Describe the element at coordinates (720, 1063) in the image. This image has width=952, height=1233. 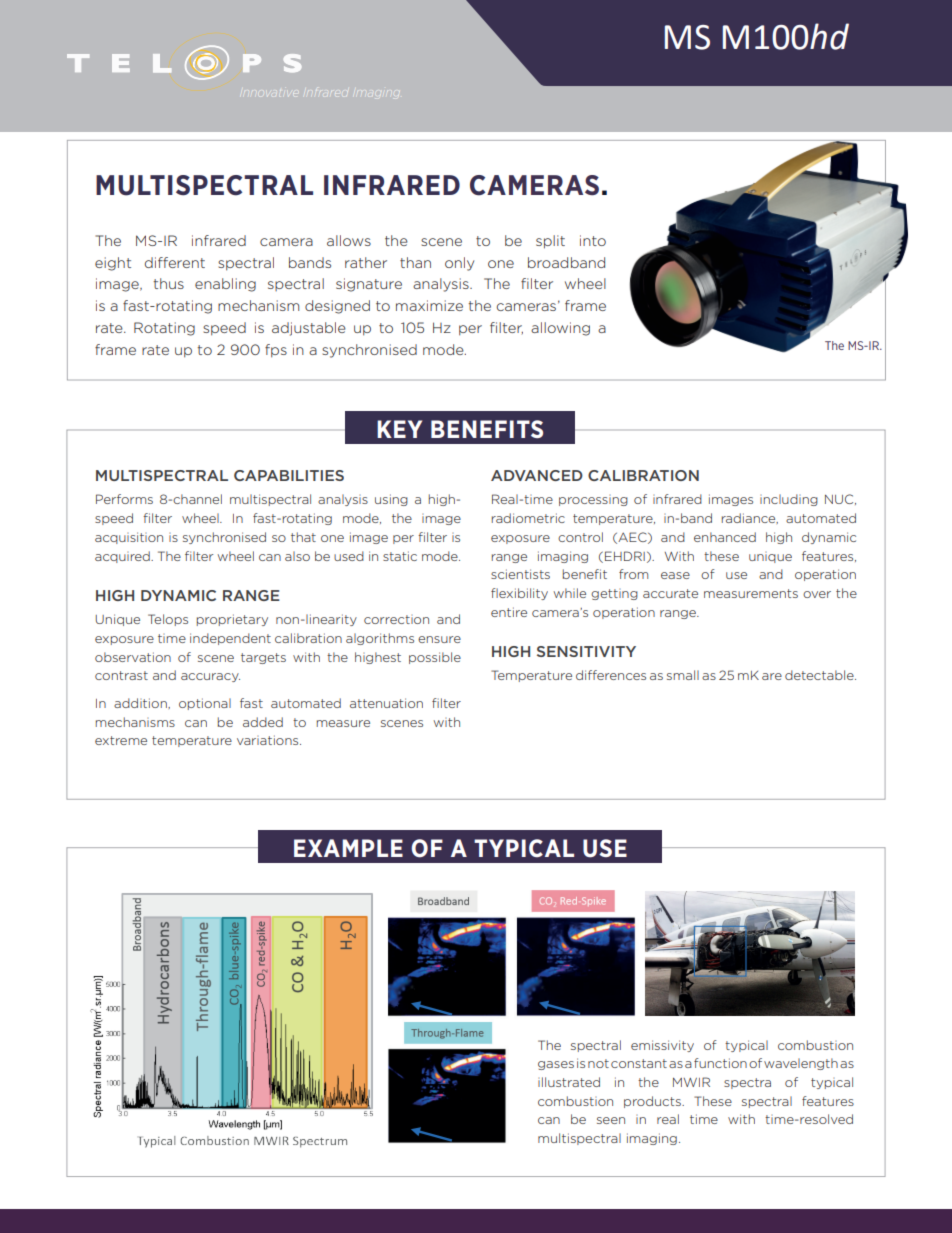
I see `function` at that location.
